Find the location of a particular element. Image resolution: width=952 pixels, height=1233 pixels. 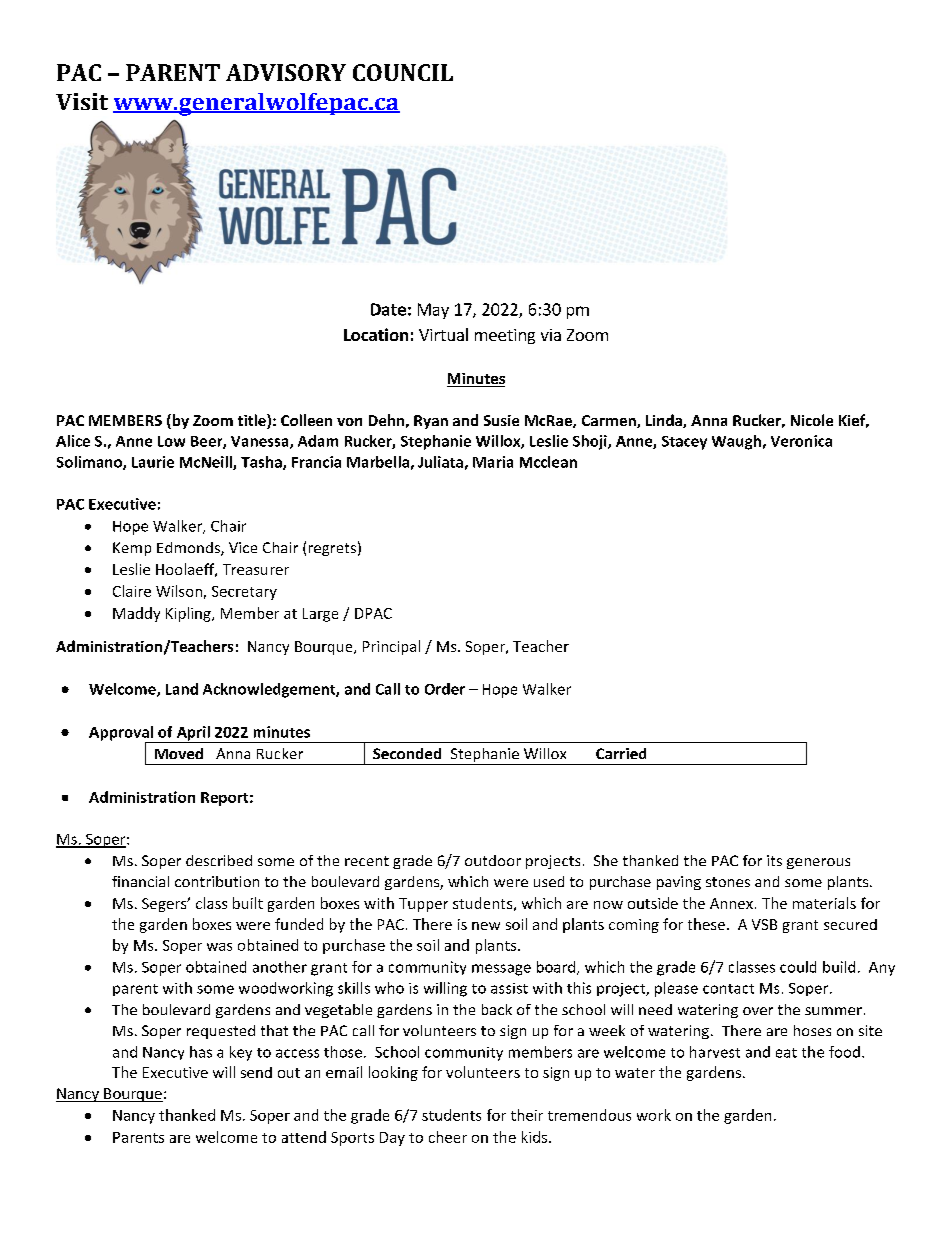

Kipling is located at coordinates (189, 614).
